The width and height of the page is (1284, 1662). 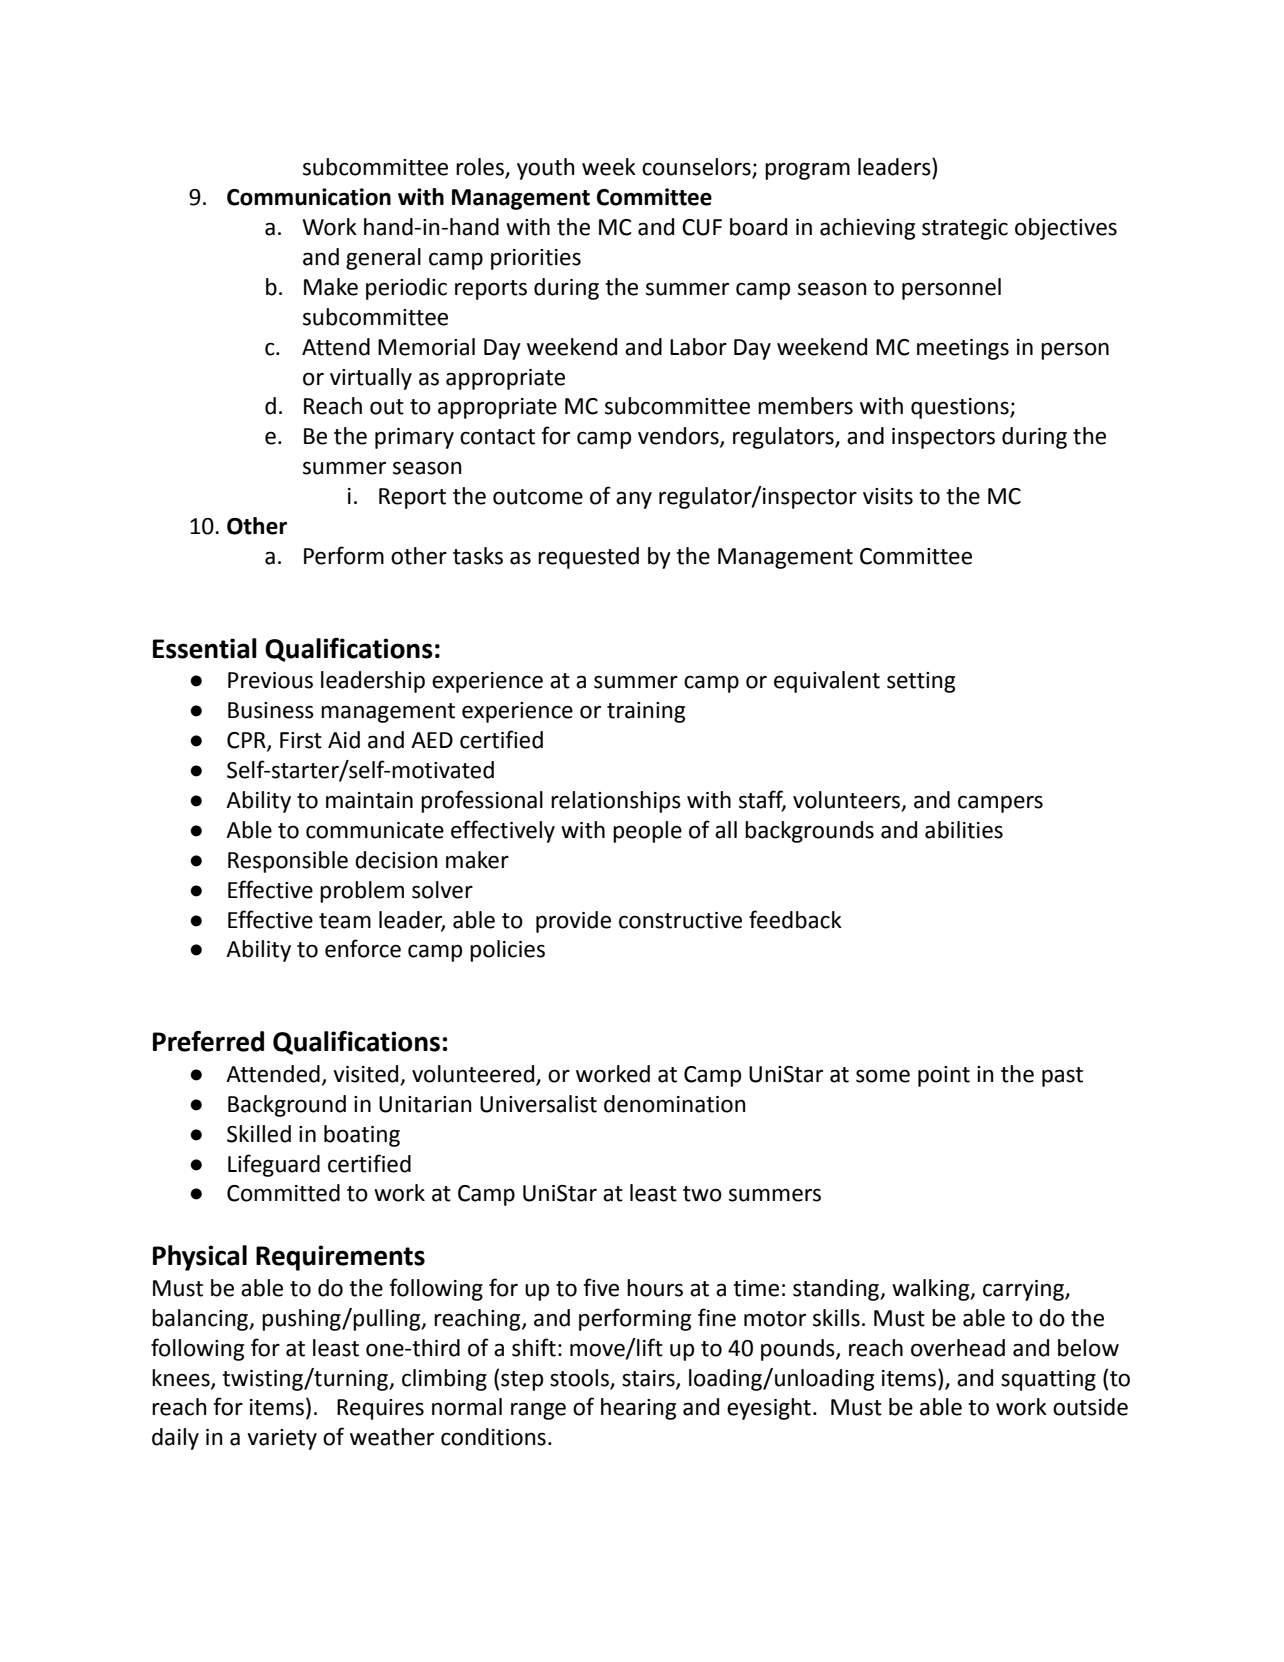 I want to click on strategic, so click(x=965, y=229).
